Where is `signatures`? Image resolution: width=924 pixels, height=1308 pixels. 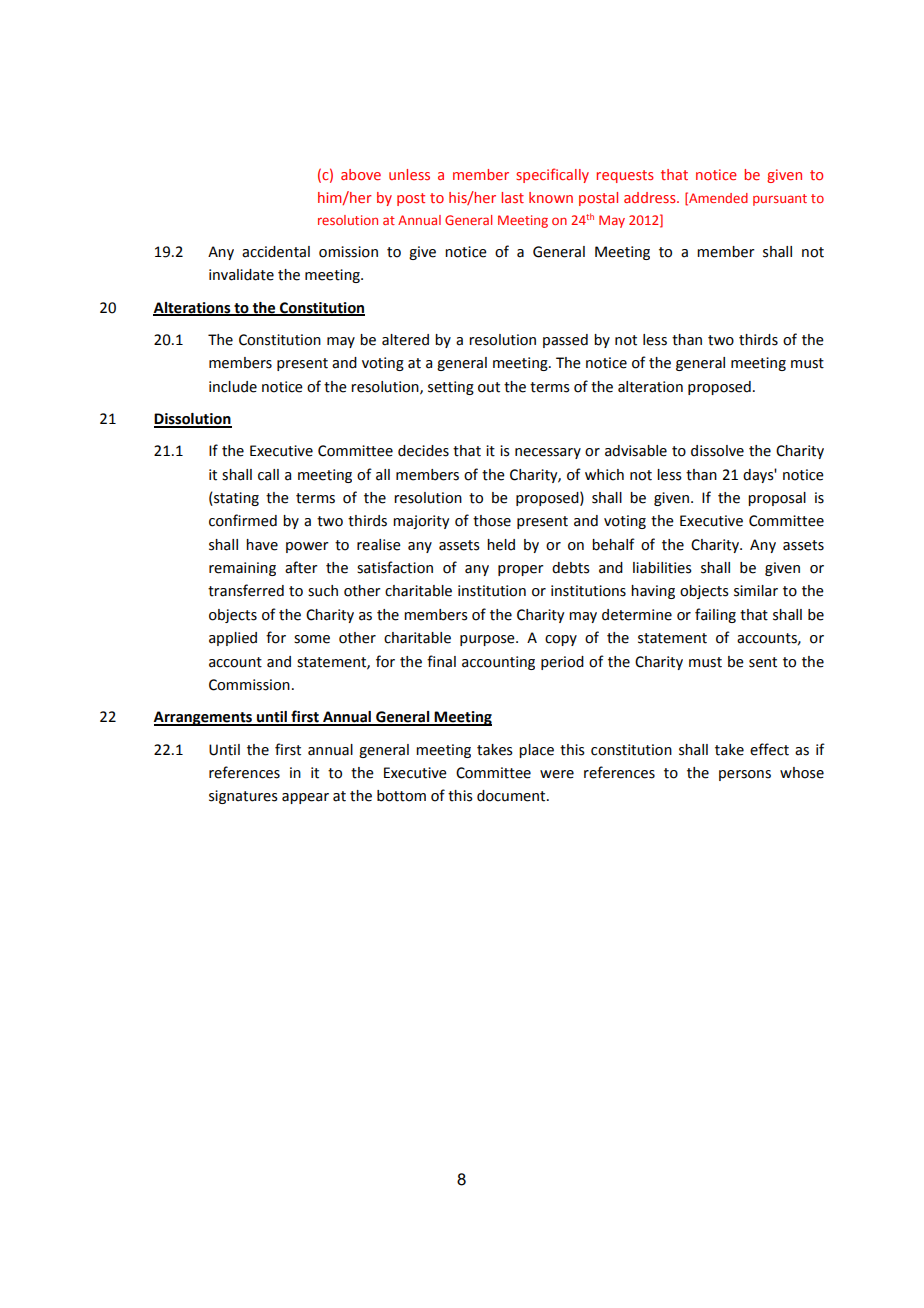 signatures is located at coordinates (243, 797).
